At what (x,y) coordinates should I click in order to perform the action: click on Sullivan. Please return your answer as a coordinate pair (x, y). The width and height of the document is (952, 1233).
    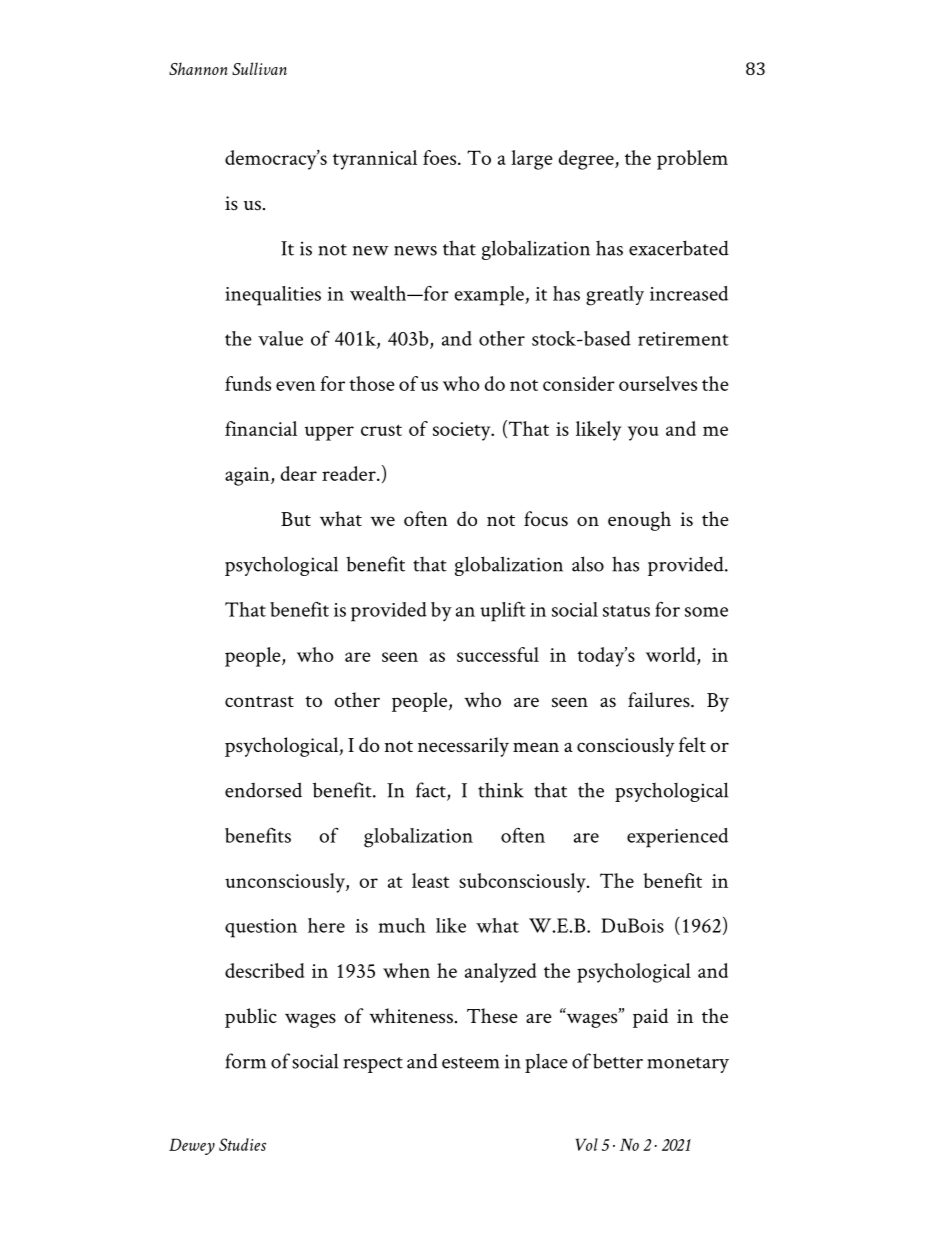
    Looking at the image, I should click on (259, 68).
